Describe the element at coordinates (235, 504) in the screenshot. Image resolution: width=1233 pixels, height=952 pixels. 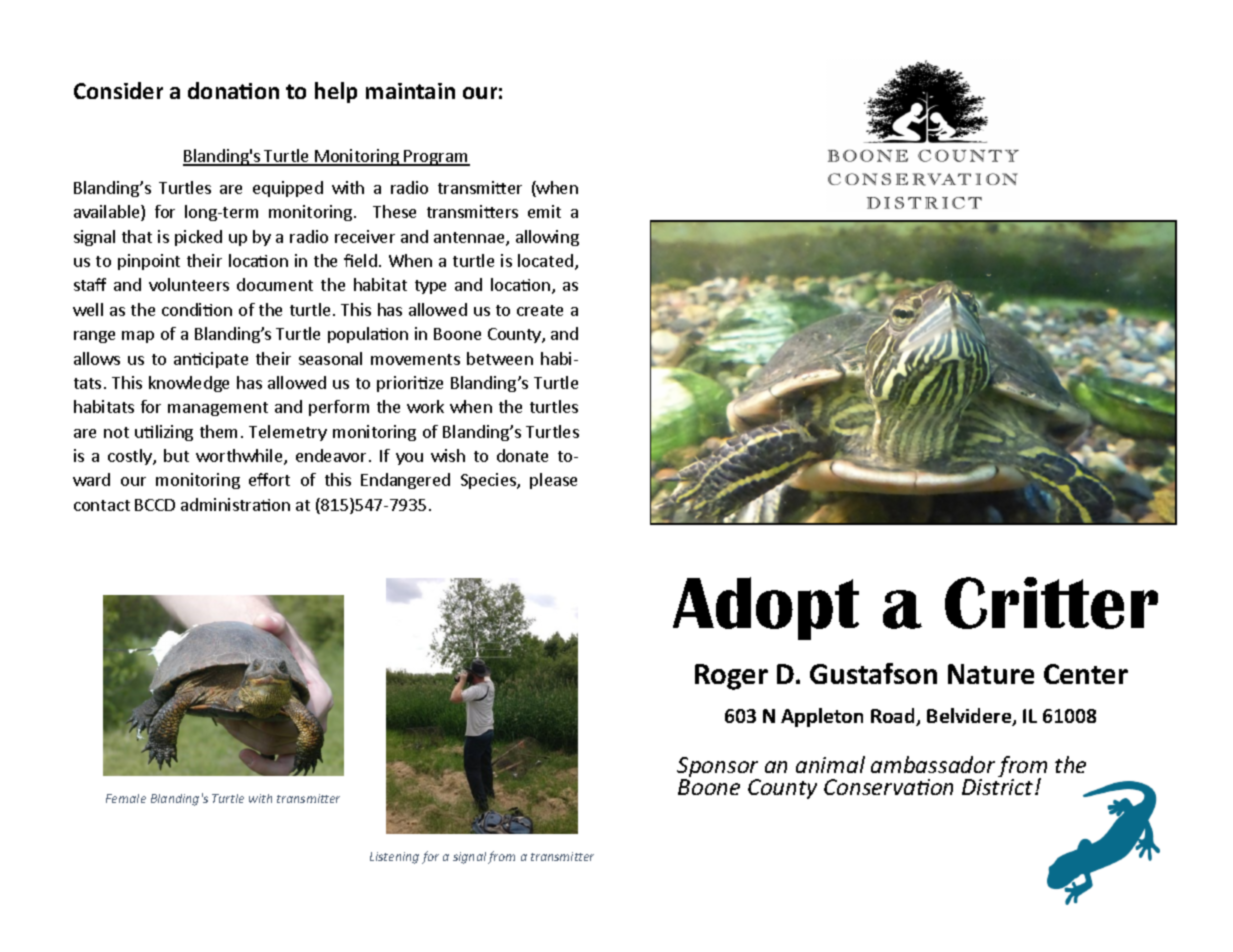
I see `administration` at that location.
